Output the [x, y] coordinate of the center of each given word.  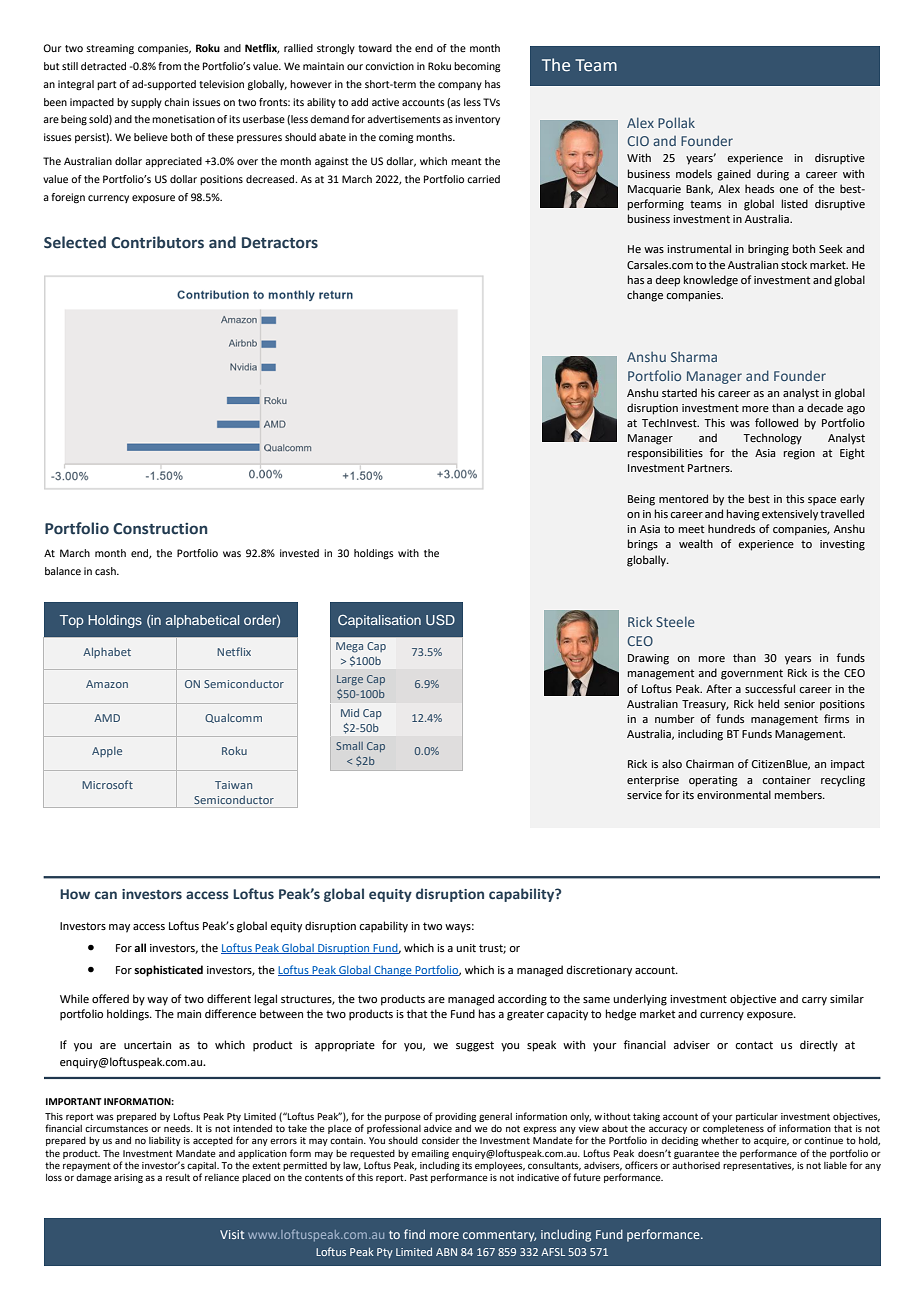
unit [466, 948]
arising [128, 1178]
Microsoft [107, 784]
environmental [734, 794]
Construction [160, 529]
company [460, 86]
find [414, 1234]
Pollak [676, 122]
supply [146, 103]
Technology [772, 439]
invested [299, 553]
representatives [758, 1166]
